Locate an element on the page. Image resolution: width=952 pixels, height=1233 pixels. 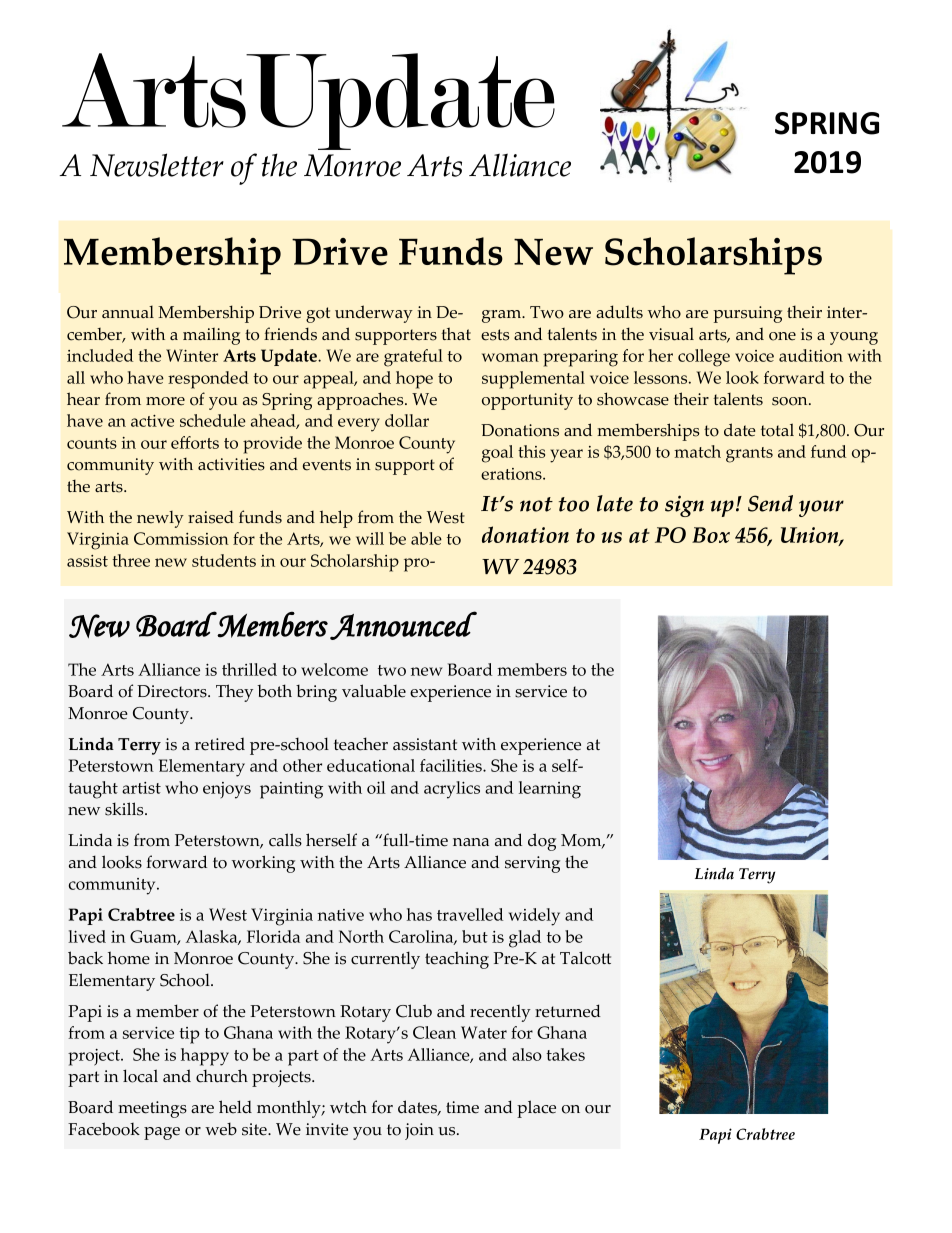
join is located at coordinates (419, 1131).
